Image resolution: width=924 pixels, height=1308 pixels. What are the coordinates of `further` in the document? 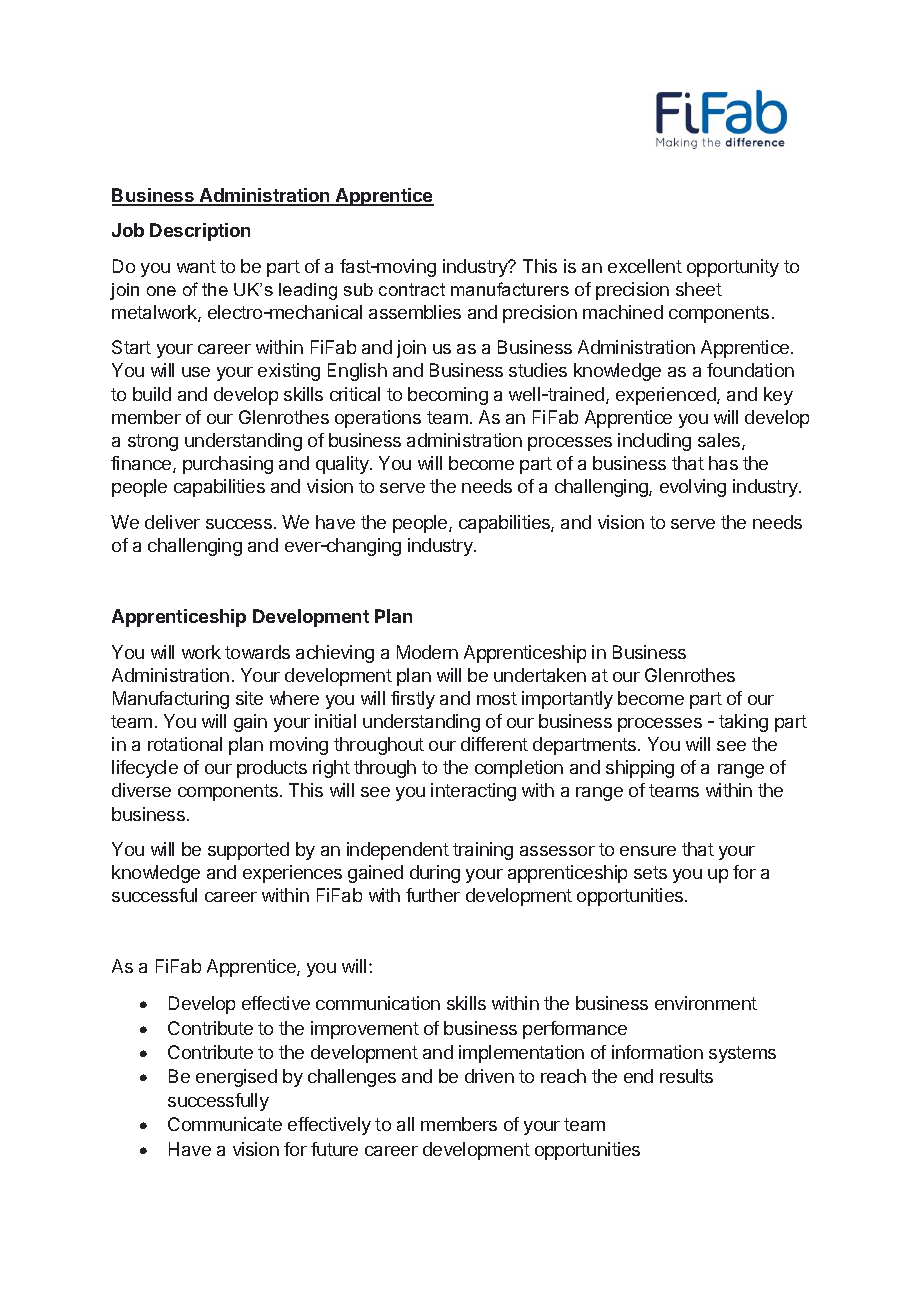 It's located at (433, 895).
